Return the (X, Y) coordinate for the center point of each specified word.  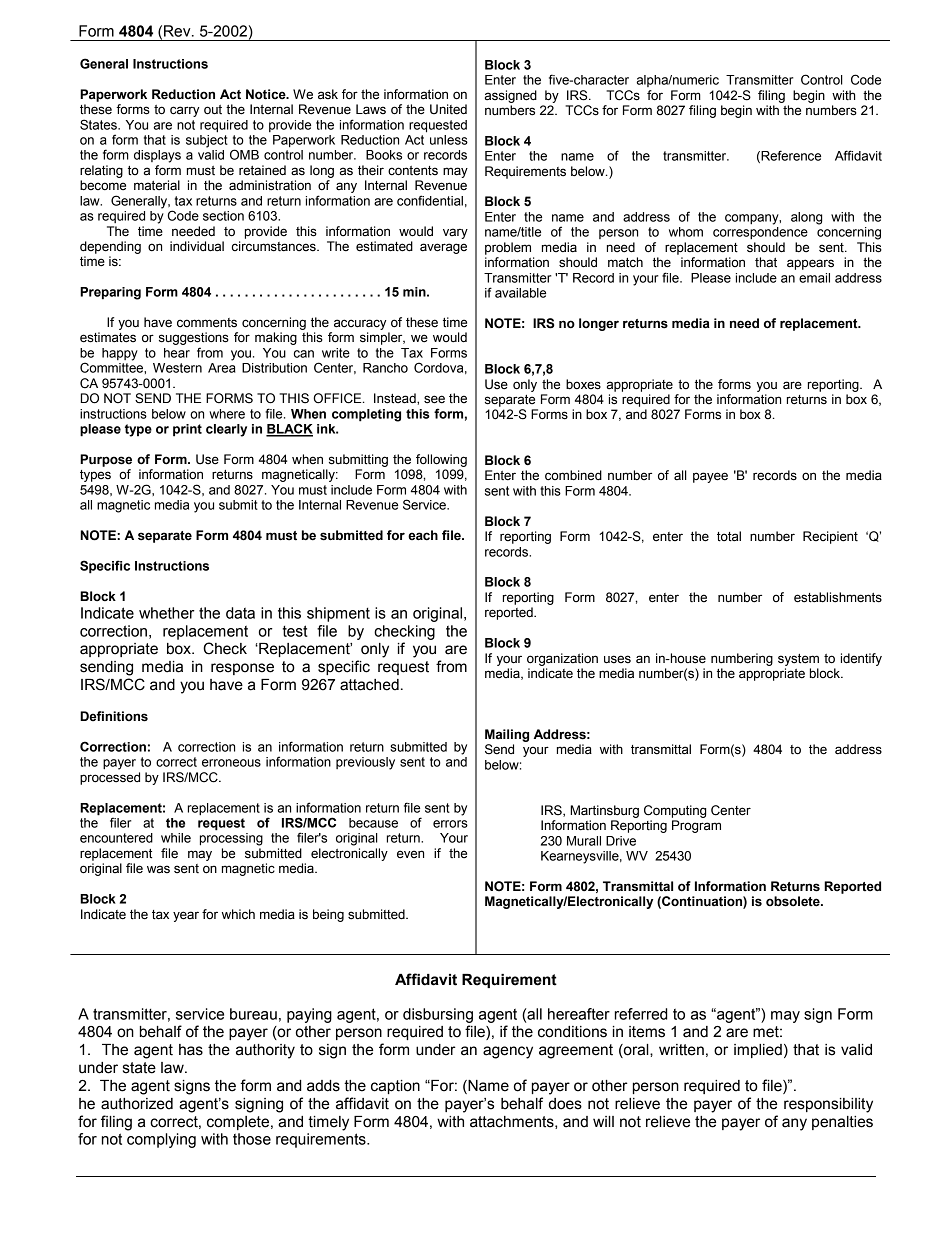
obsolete (794, 901)
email (814, 278)
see (434, 399)
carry (184, 111)
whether (167, 613)
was (158, 869)
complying (161, 1140)
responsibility (828, 1105)
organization (562, 659)
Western (177, 368)
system (798, 660)
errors (450, 824)
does (565, 1104)
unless (449, 140)
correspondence (760, 233)
